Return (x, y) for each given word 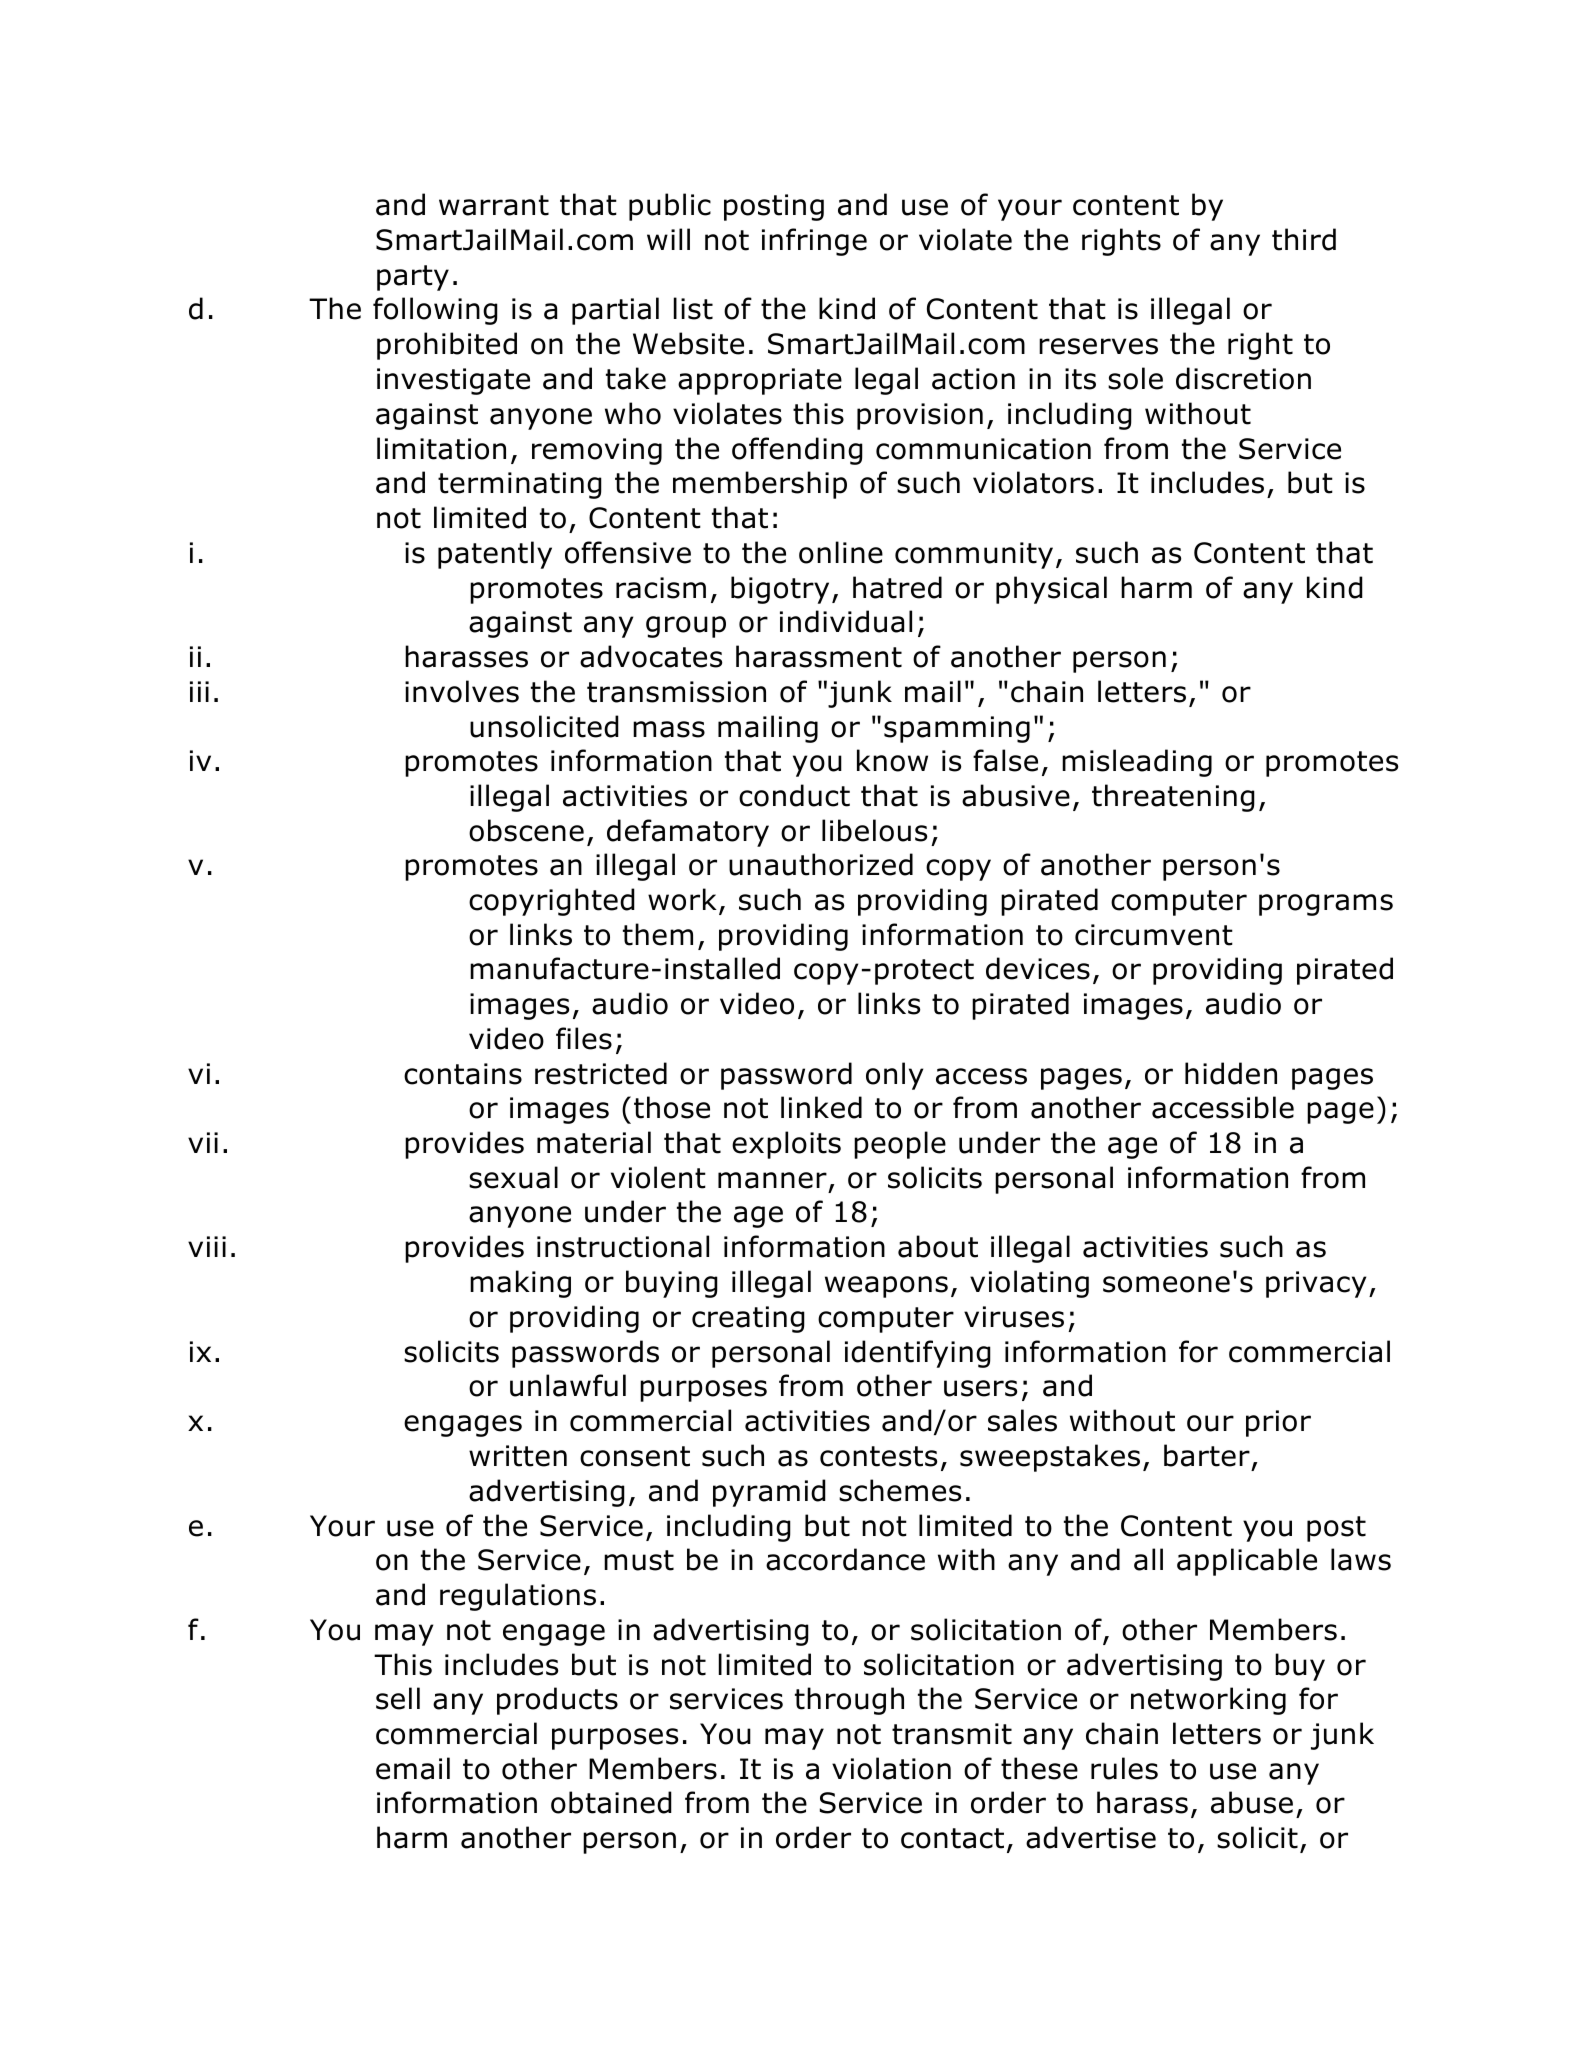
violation (891, 1768)
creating (748, 1319)
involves (462, 691)
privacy (1316, 1284)
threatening (1173, 798)
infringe (814, 242)
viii (207, 1246)
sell (398, 1698)
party (413, 278)
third (1304, 239)
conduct (794, 795)
